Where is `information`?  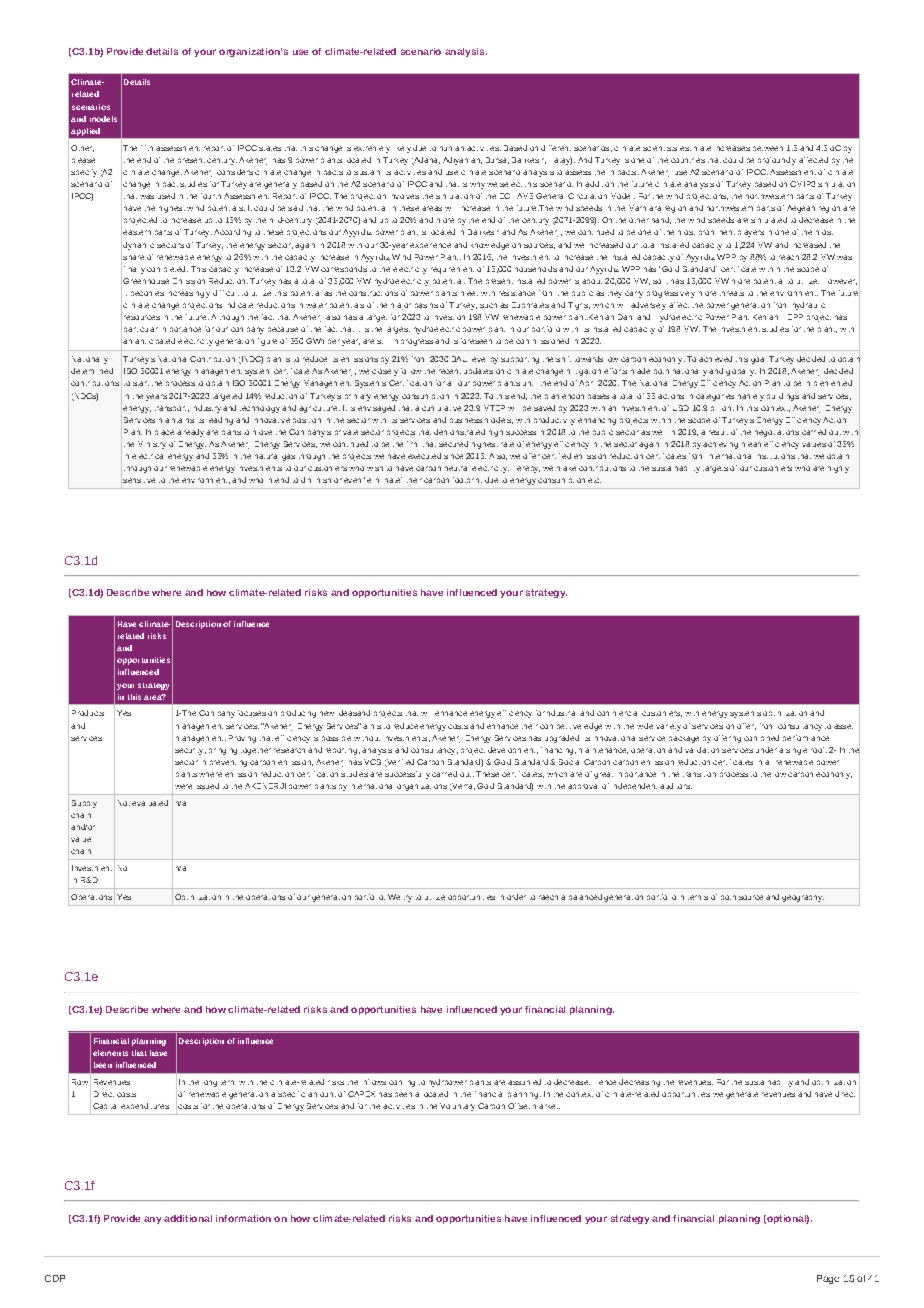 information is located at coordinates (243, 1218).
